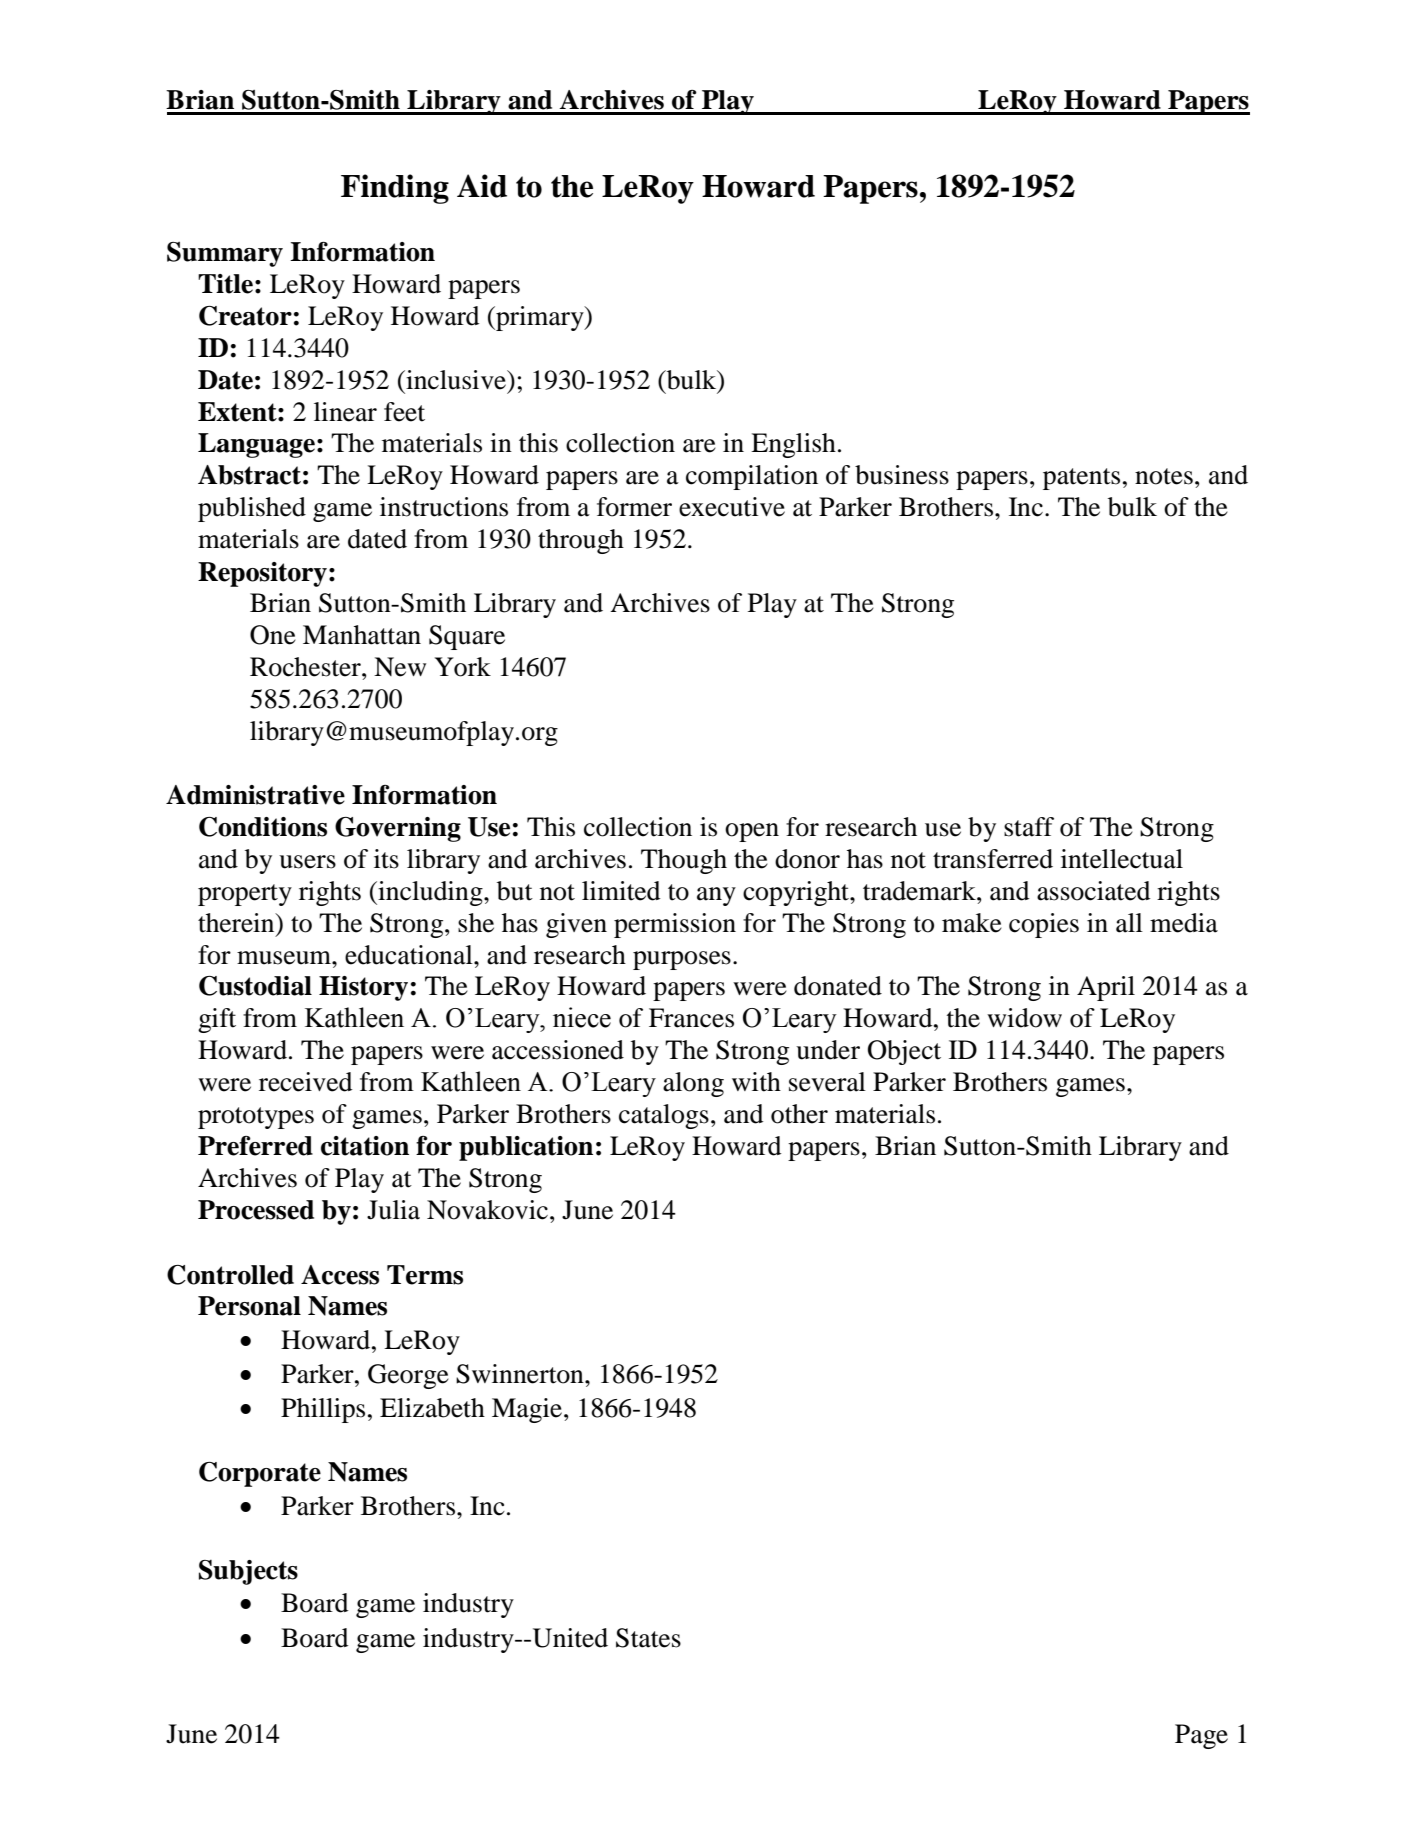 This image has width=1416, height=1833. What do you see at coordinates (1081, 479) in the image?
I see `patents` at bounding box center [1081, 479].
